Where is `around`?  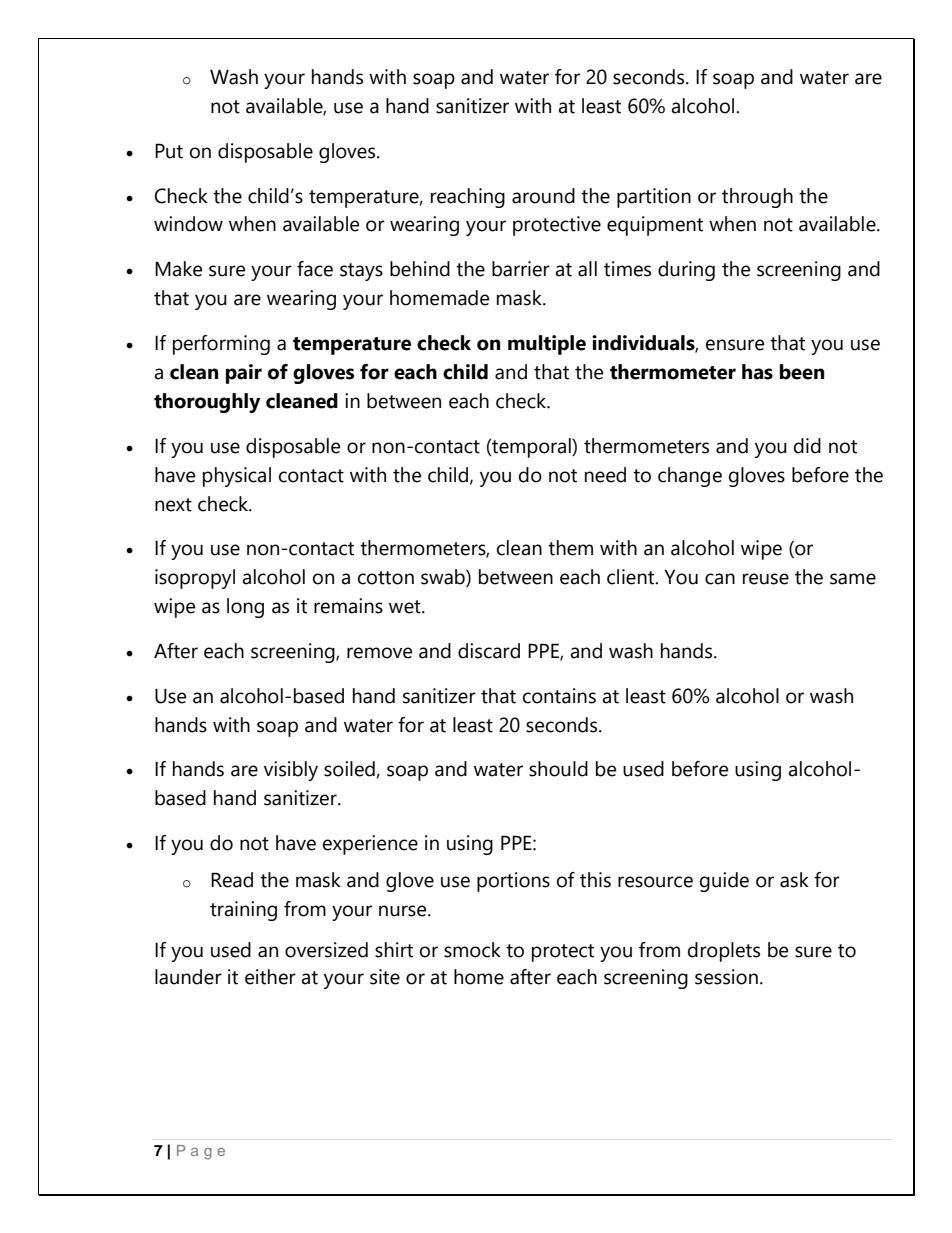 around is located at coordinates (543, 196).
